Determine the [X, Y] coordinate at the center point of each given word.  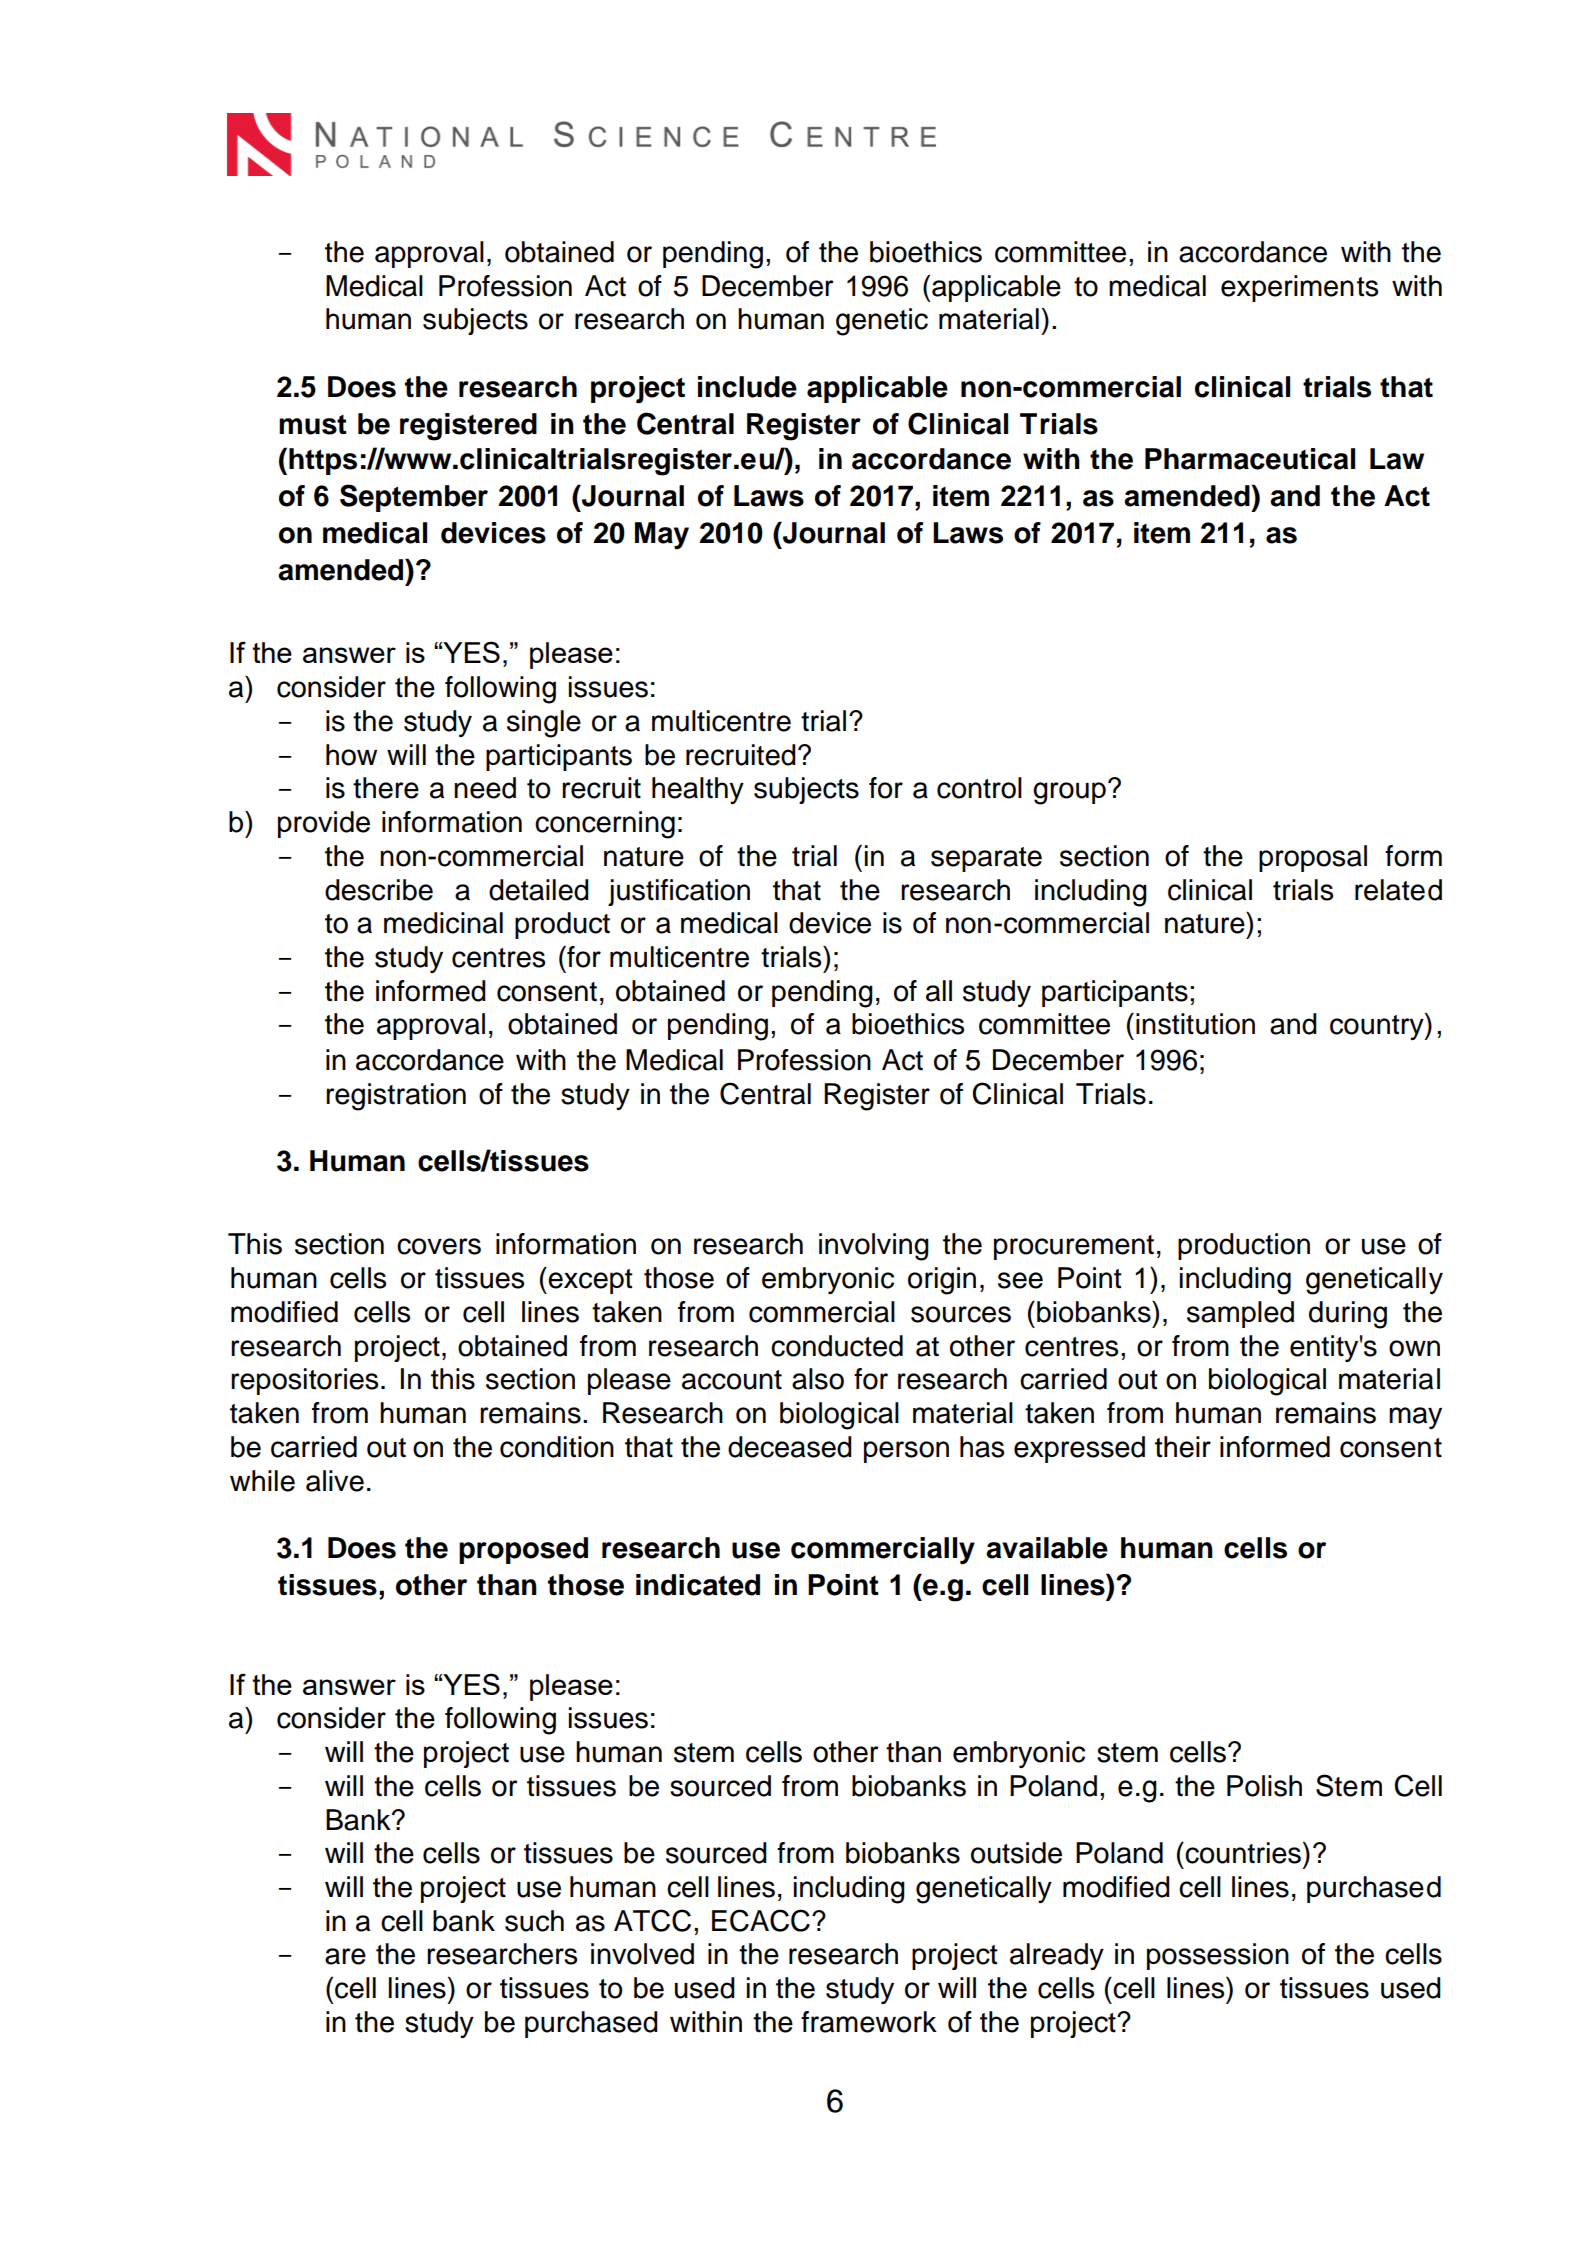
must [313, 425]
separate [986, 859]
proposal [1313, 858]
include [747, 387]
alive [335, 1481]
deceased [790, 1447]
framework [869, 2022]
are [345, 1956]
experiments [1299, 288]
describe [379, 890]
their [1183, 1447]
